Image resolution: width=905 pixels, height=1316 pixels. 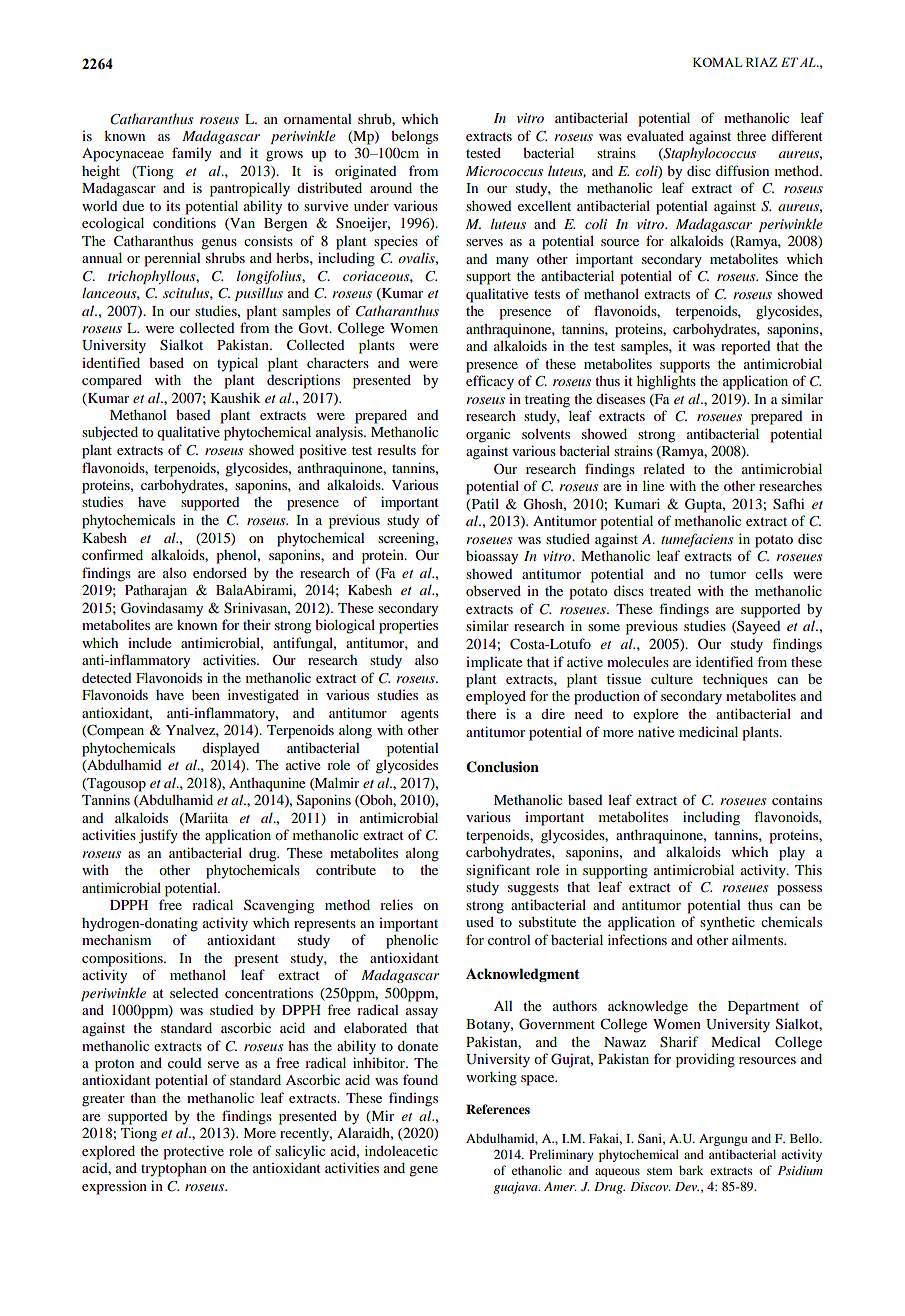 What do you see at coordinates (192, 154) in the document?
I see `family` at bounding box center [192, 154].
